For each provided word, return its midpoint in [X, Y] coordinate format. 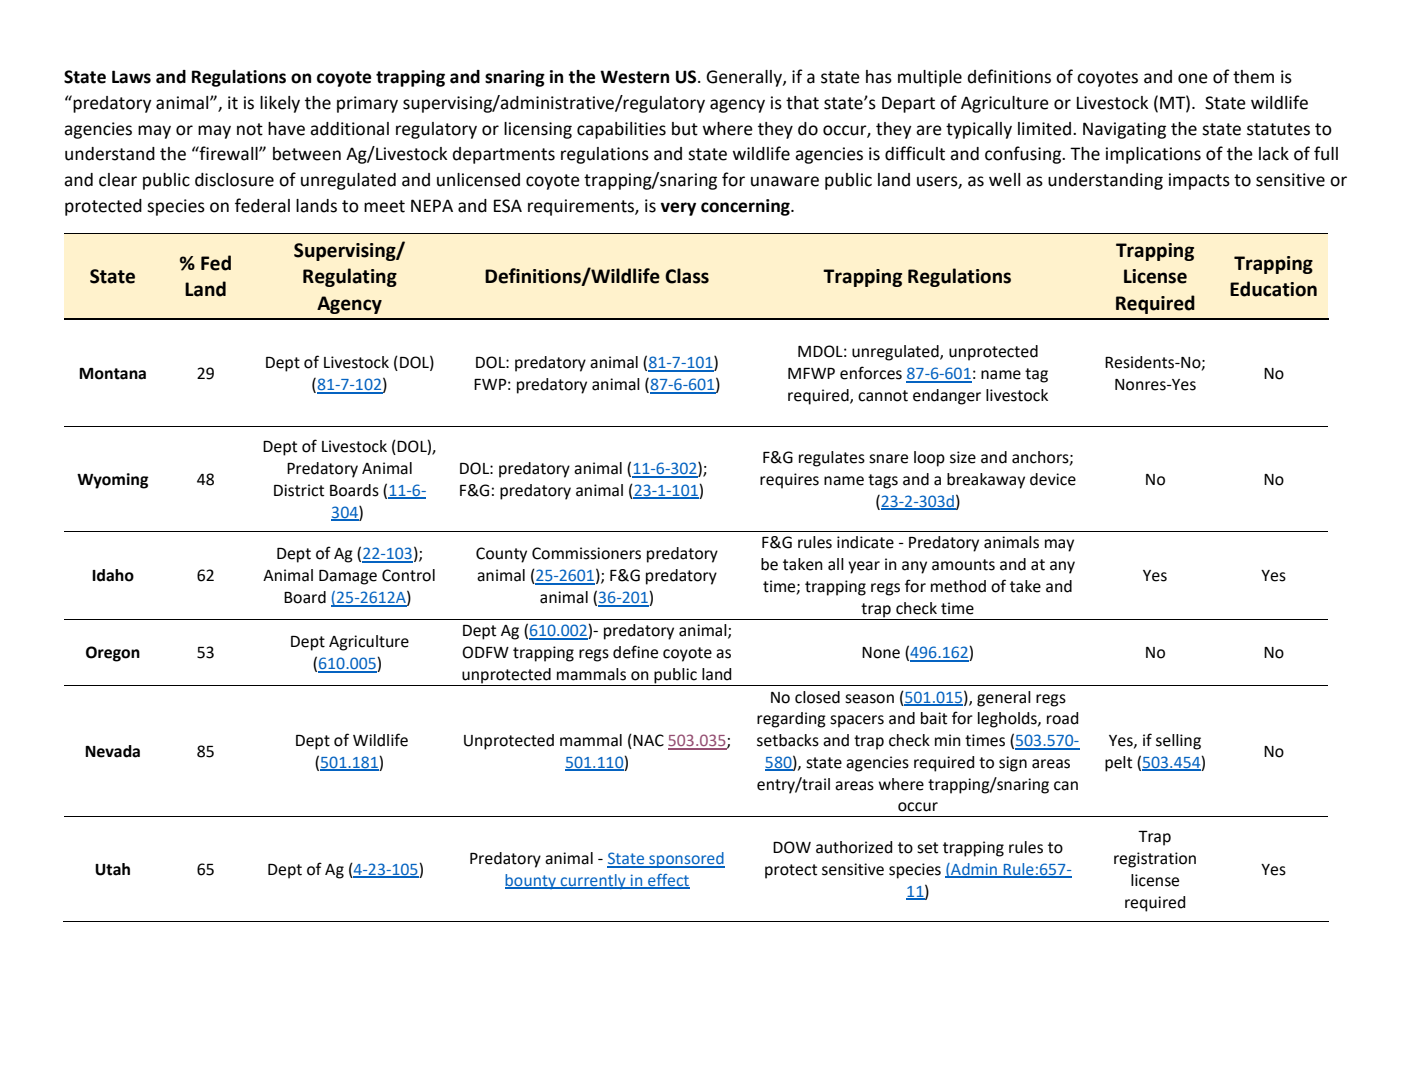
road [1062, 718]
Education [1273, 289]
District [299, 490]
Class [687, 276]
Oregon [113, 654]
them [1253, 77]
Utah [112, 869]
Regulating [350, 277]
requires [789, 481]
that [802, 103]
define [635, 652]
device [1053, 479]
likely [280, 104]
